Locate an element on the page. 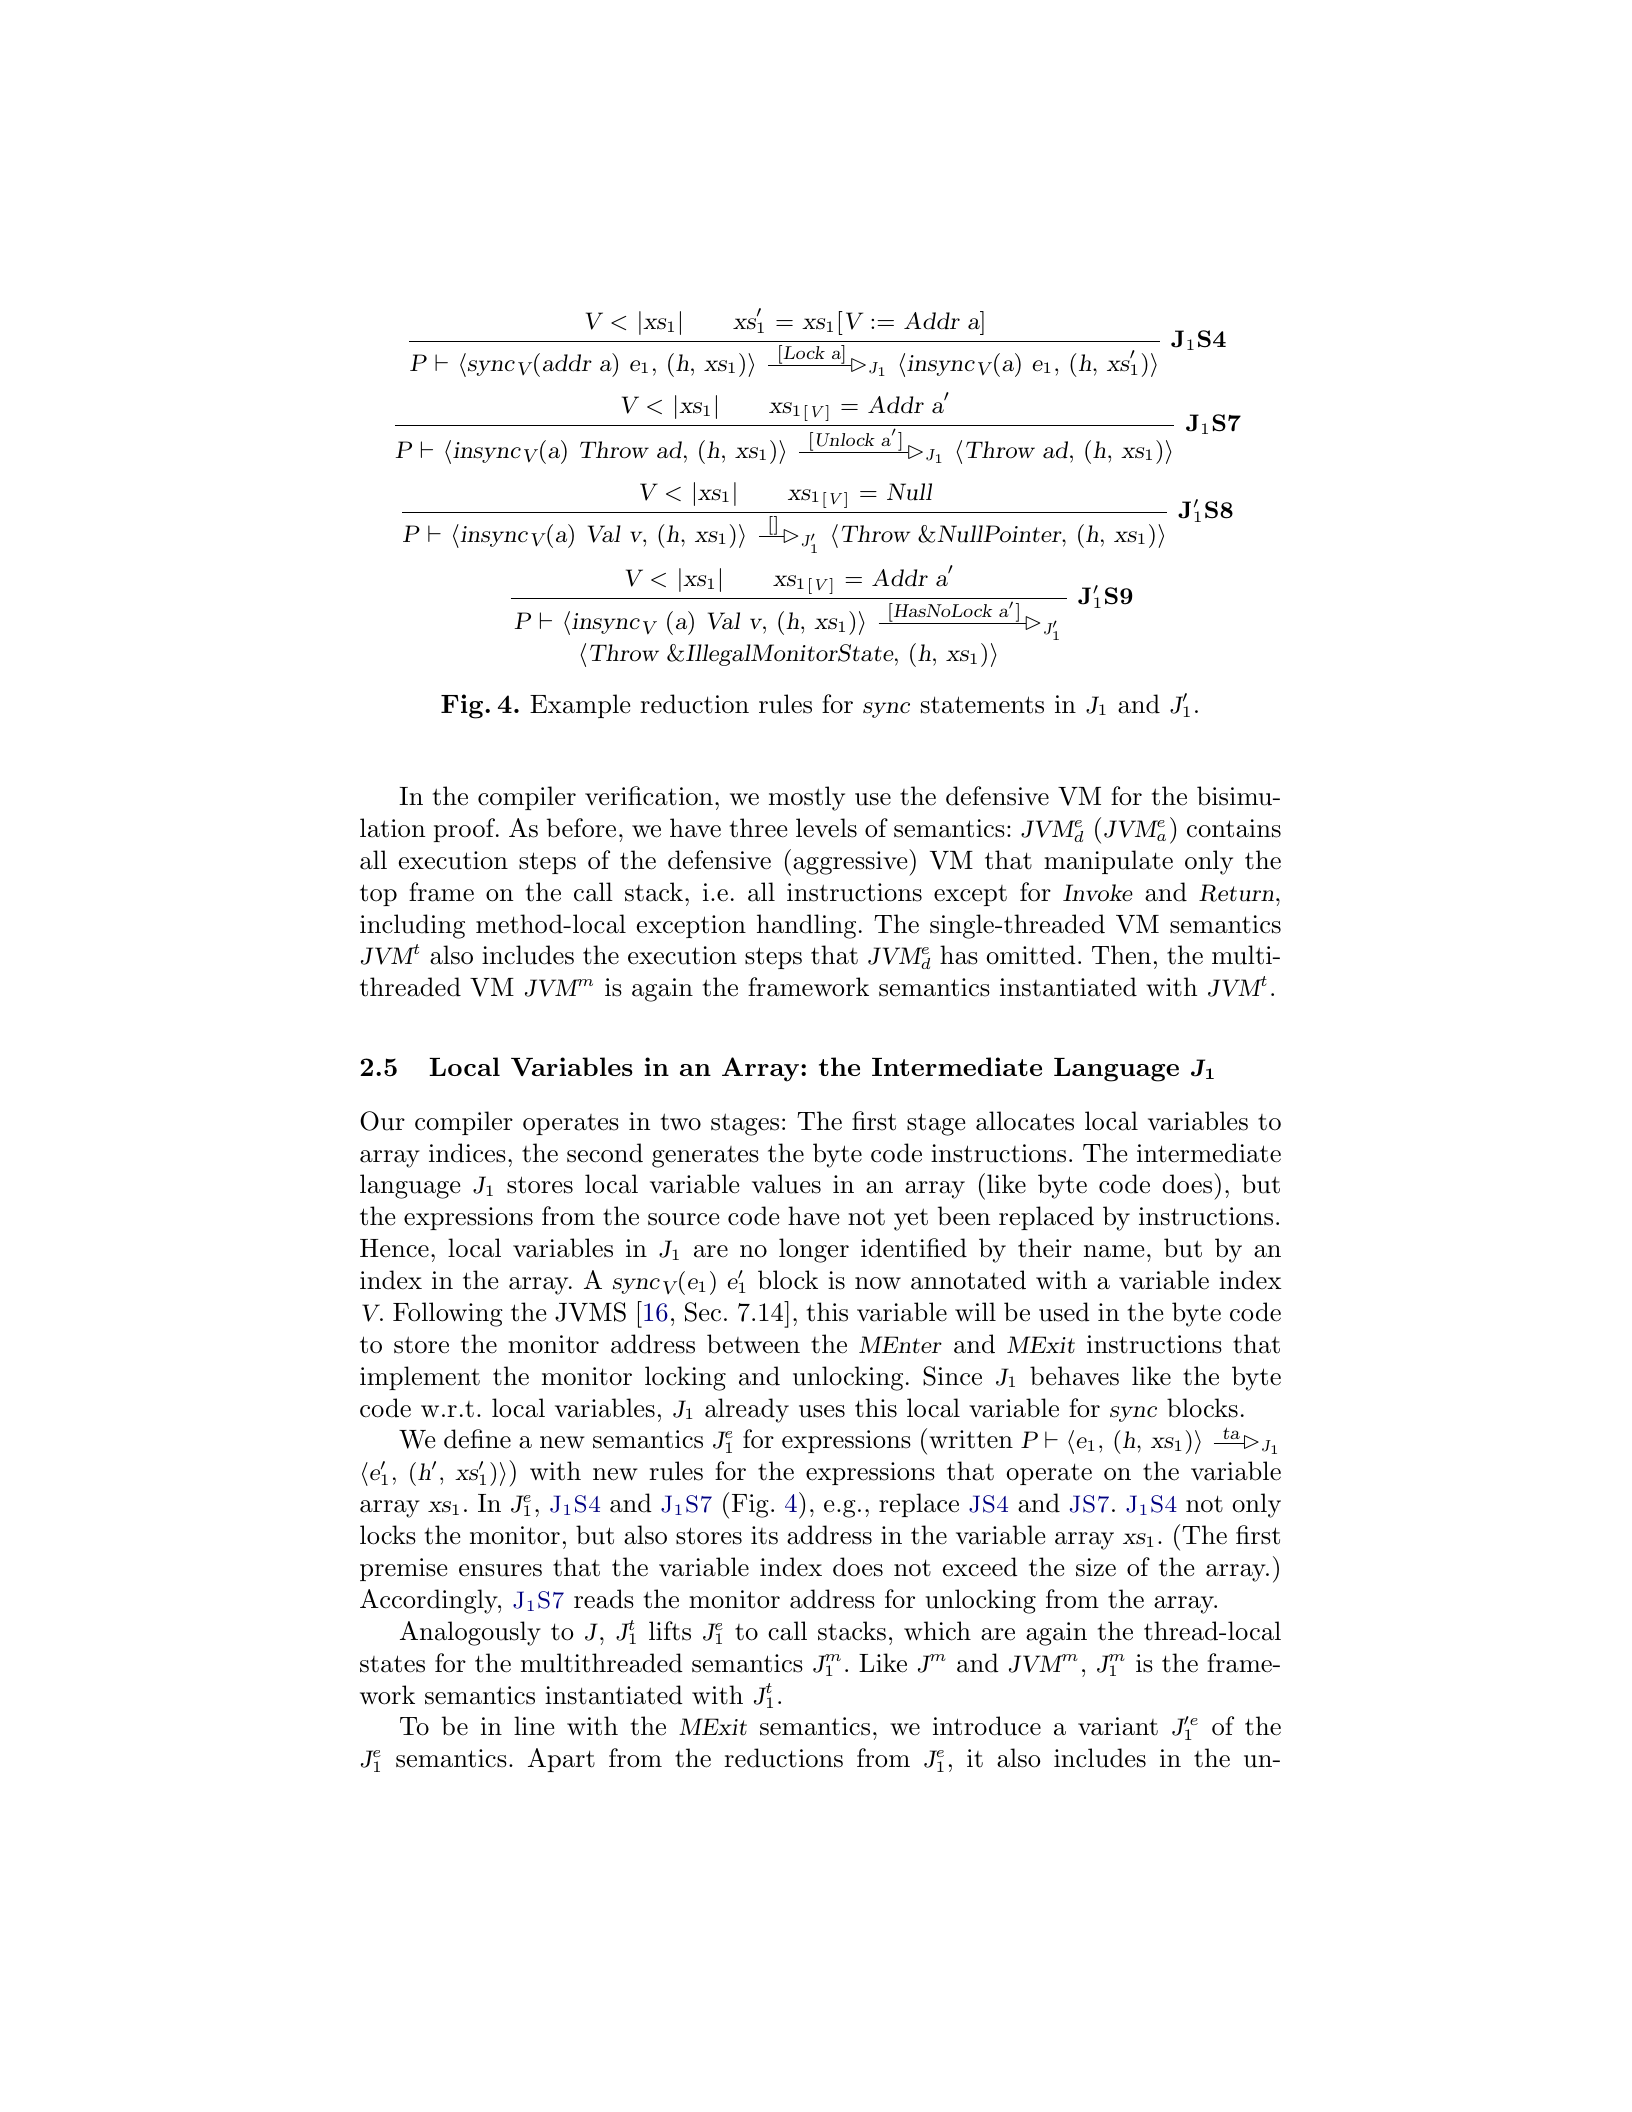 Image resolution: width=1632 pixels, height=2112 pixels. Example is located at coordinates (580, 706).
